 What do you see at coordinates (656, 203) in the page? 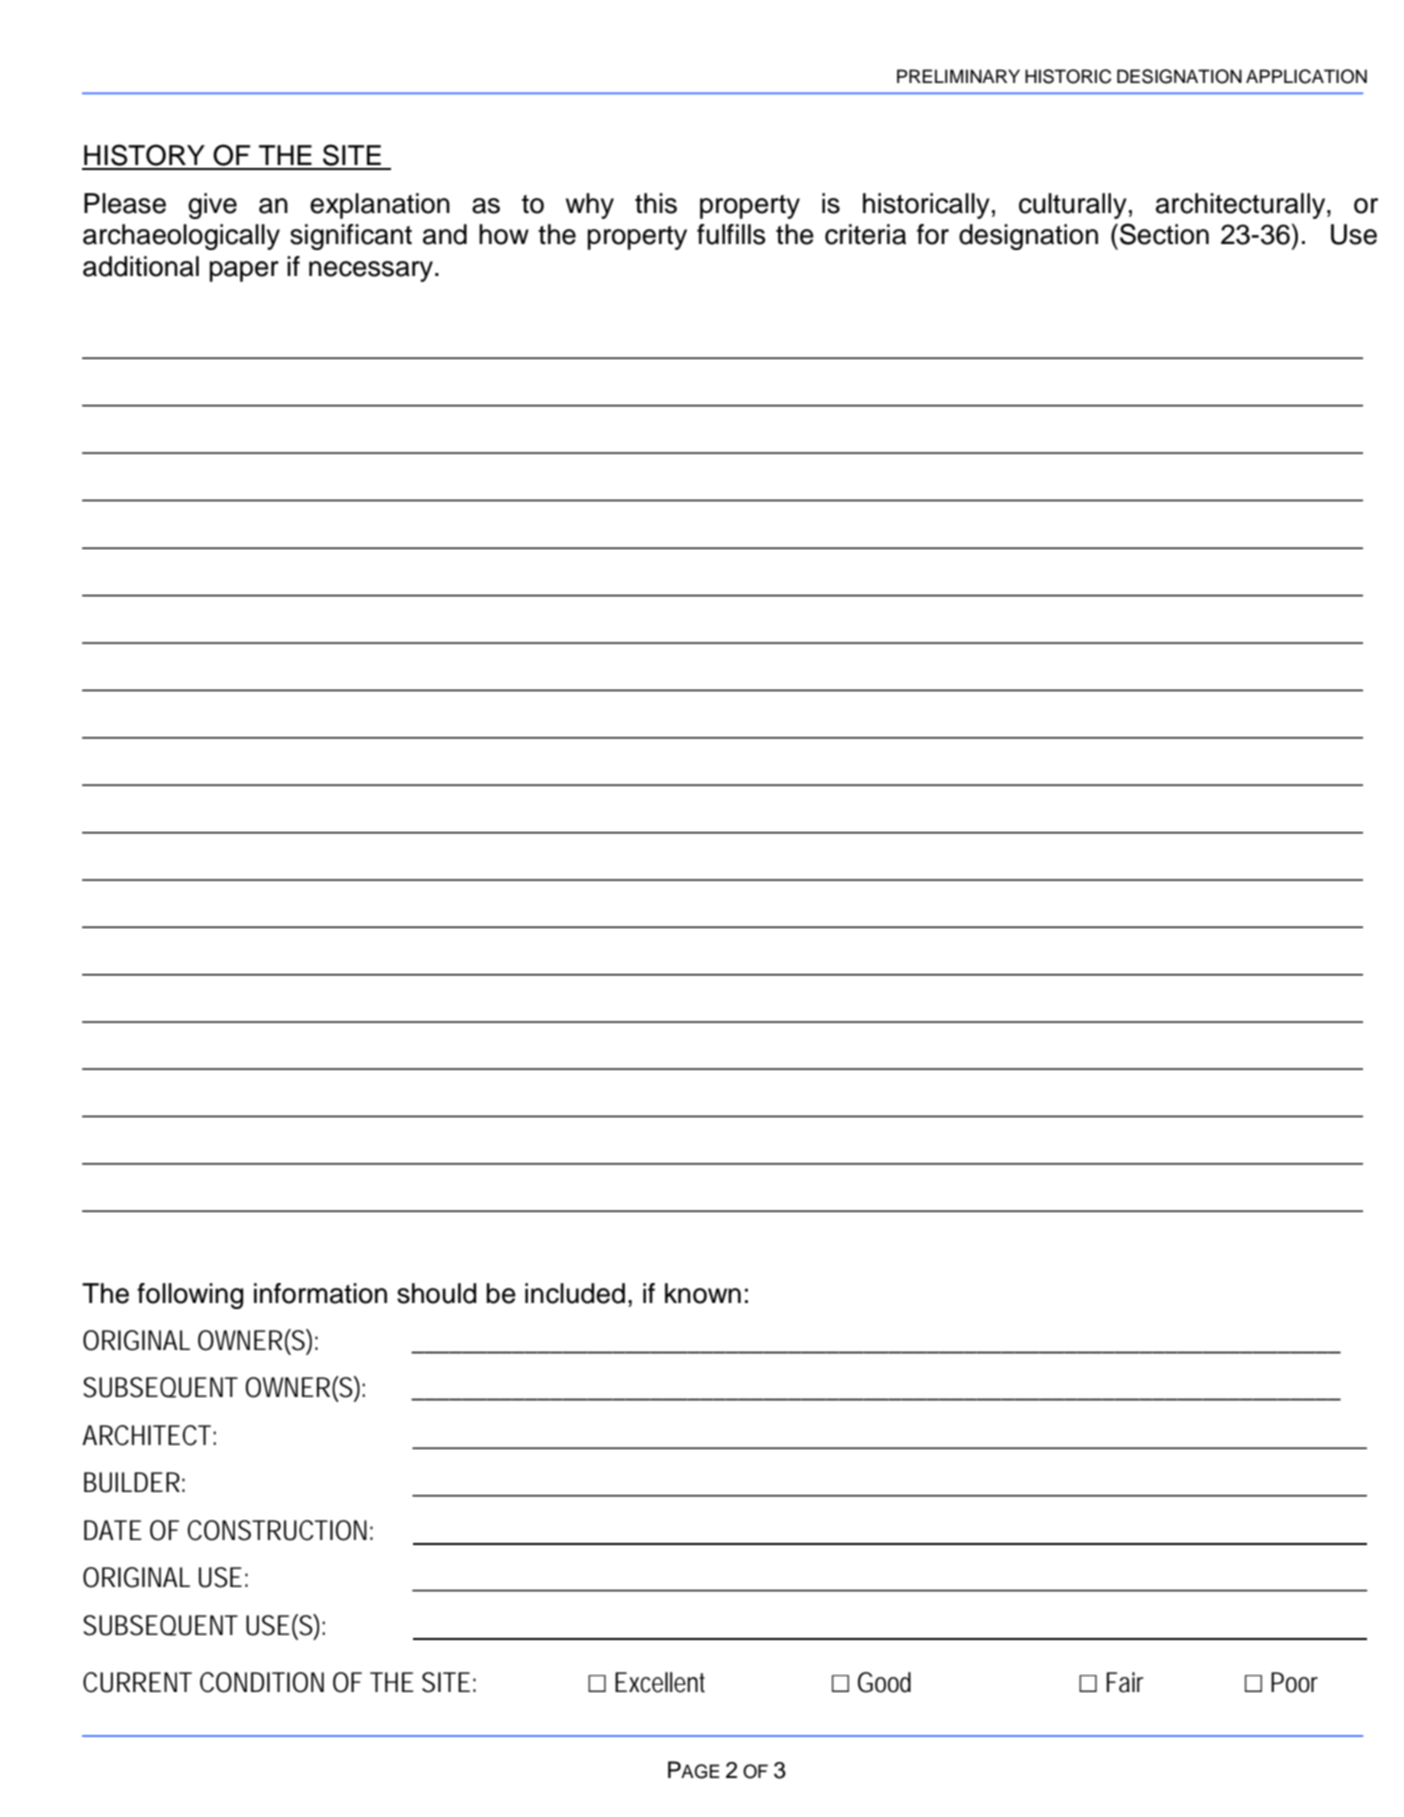
I see `this` at bounding box center [656, 203].
